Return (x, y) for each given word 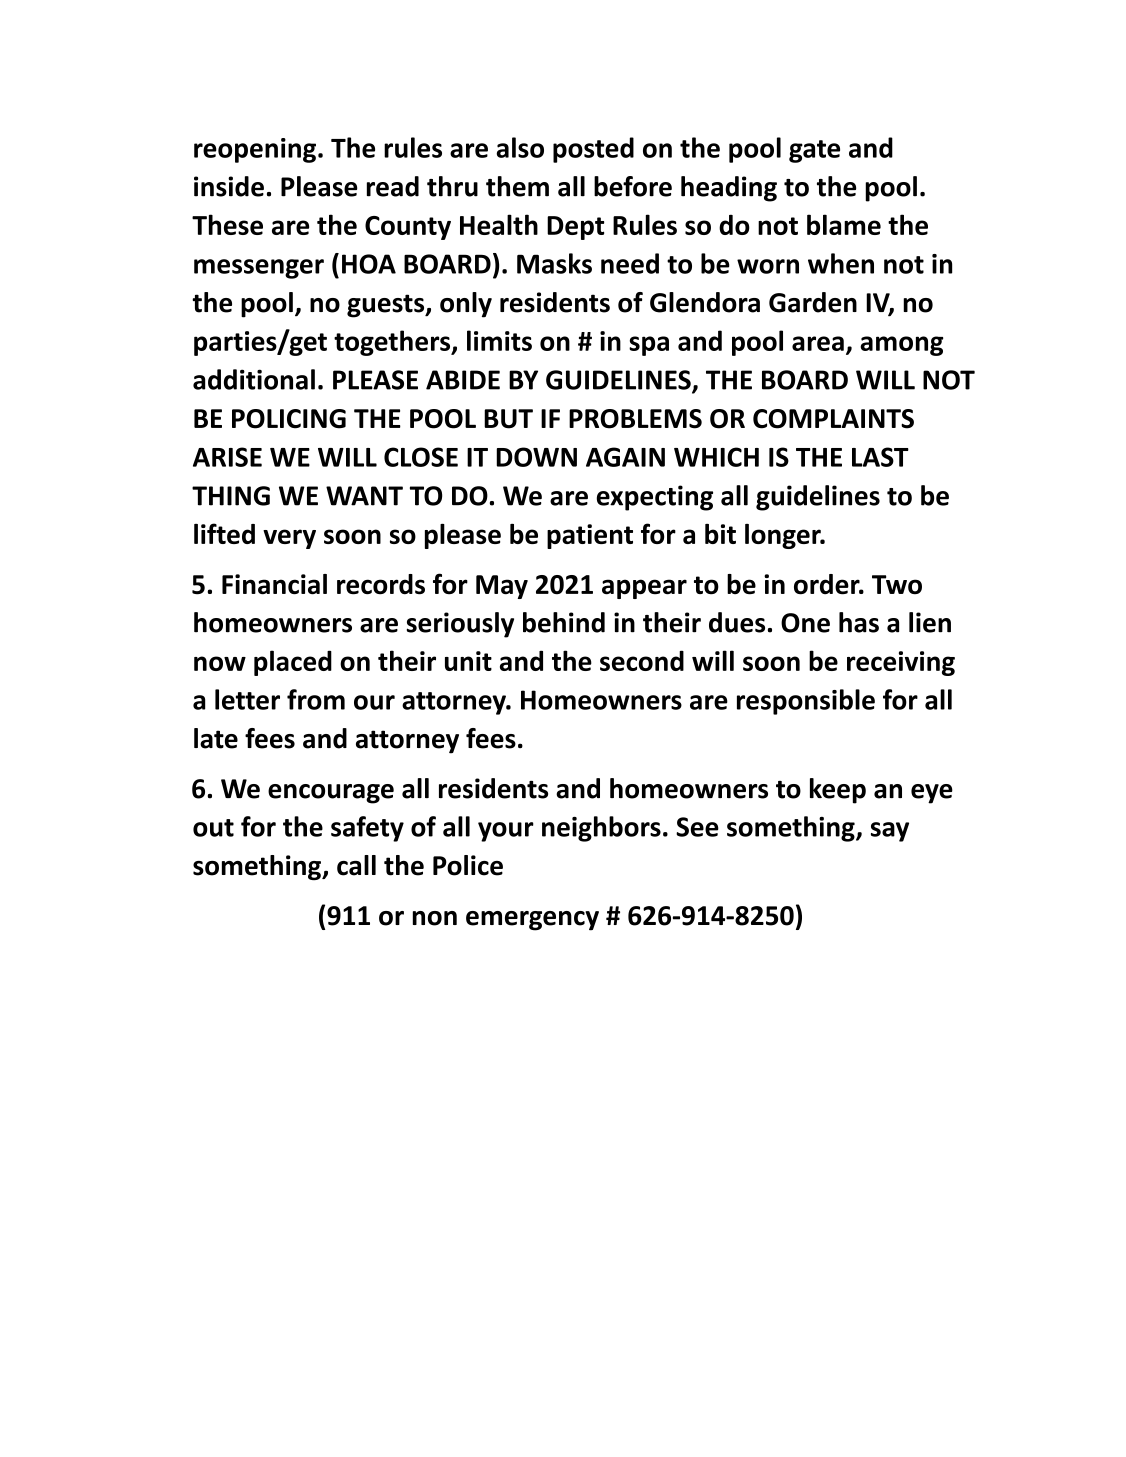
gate (814, 151)
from (316, 699)
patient (590, 536)
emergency (532, 921)
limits (499, 340)
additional (254, 379)
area (818, 343)
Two (897, 585)
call (356, 865)
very (289, 539)
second (642, 660)
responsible (806, 702)
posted (593, 150)
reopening (255, 150)
